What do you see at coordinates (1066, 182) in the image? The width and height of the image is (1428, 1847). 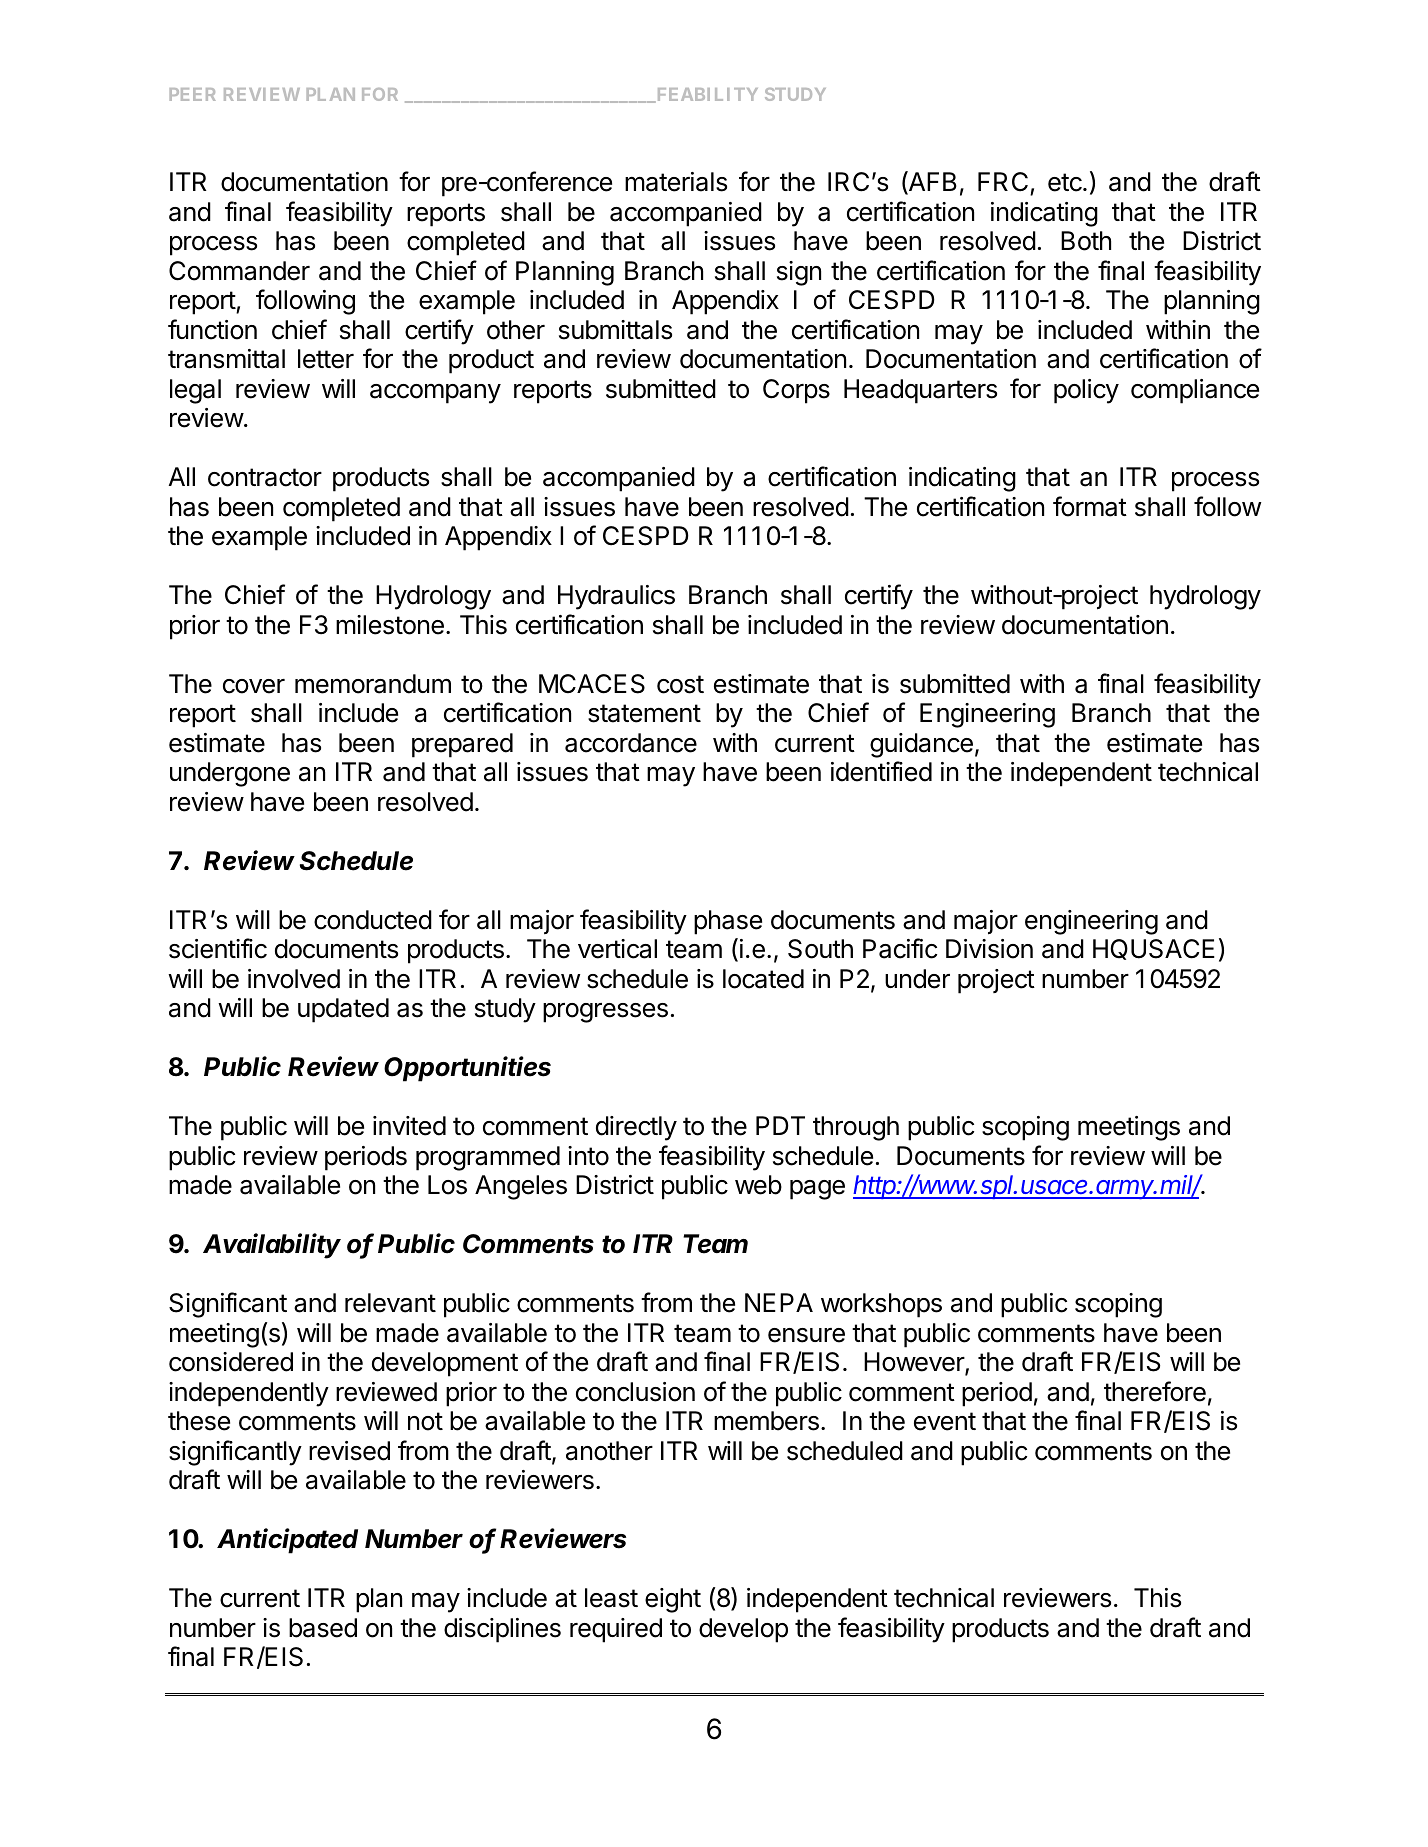 I see `etc` at bounding box center [1066, 182].
